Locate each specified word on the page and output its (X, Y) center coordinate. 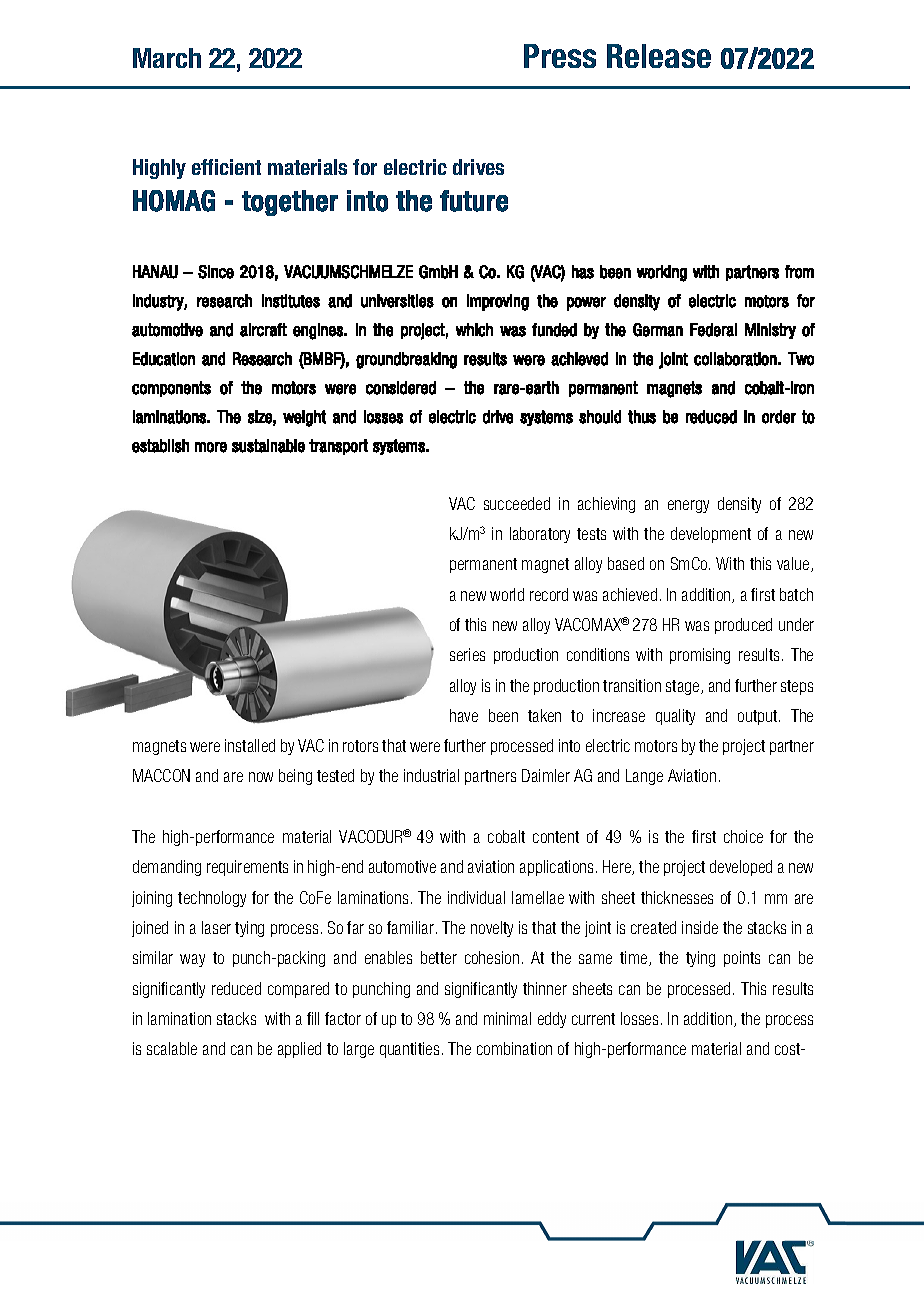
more (211, 447)
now (261, 777)
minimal (507, 1018)
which (474, 330)
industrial (431, 775)
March (167, 58)
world (507, 594)
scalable (172, 1048)
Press (560, 56)
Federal (713, 330)
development (711, 535)
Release (659, 56)
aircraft (263, 330)
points (742, 959)
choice (743, 836)
